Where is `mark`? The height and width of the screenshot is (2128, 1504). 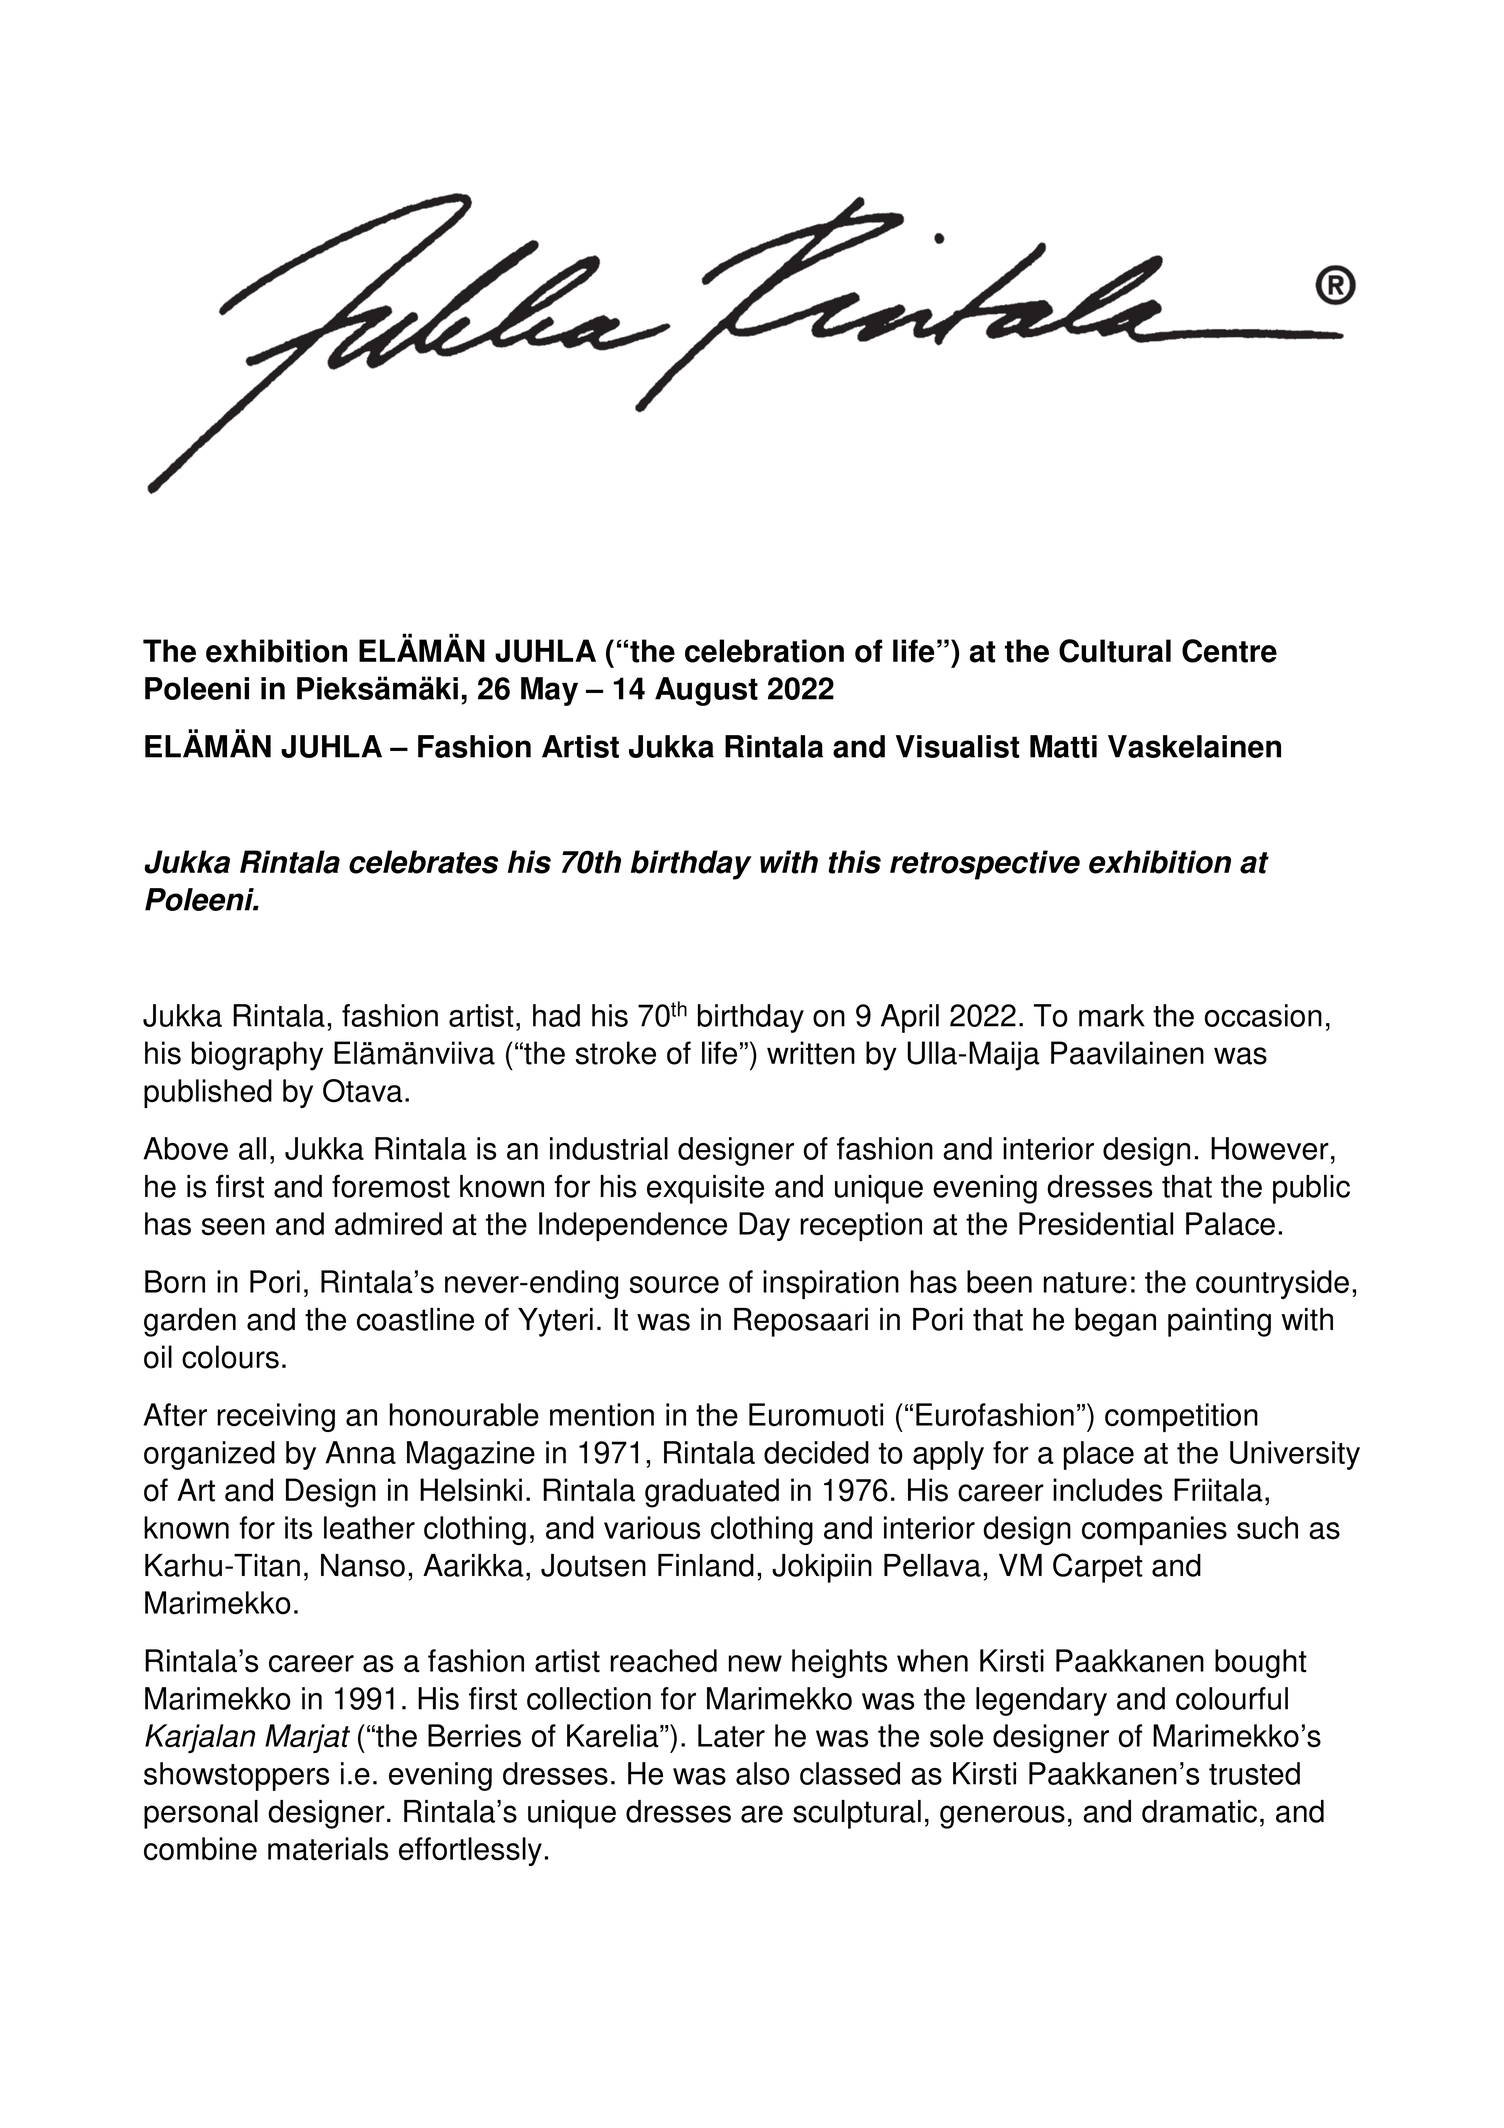
mark is located at coordinates (1112, 1015).
